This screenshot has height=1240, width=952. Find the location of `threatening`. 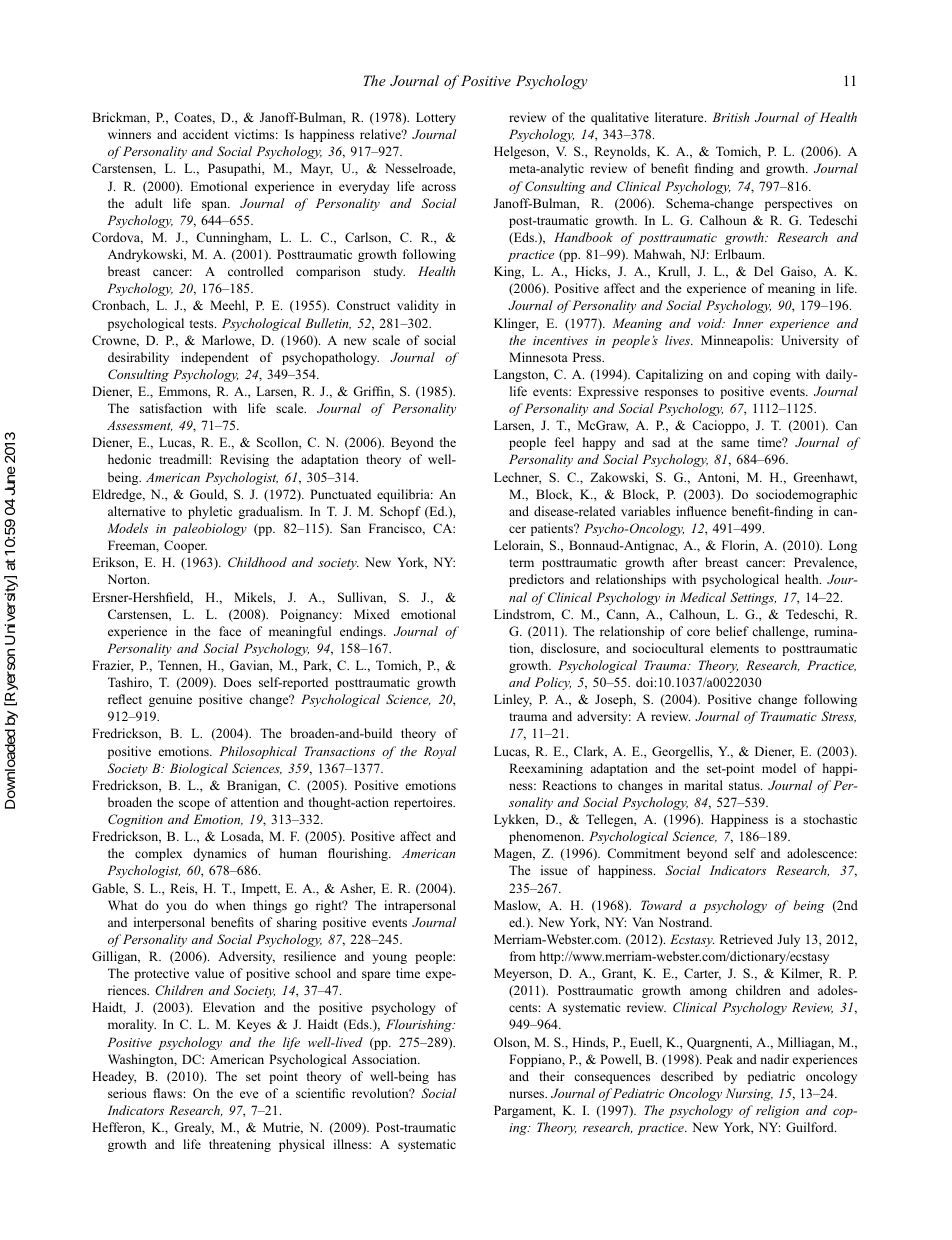

threatening is located at coordinates (240, 1145).
